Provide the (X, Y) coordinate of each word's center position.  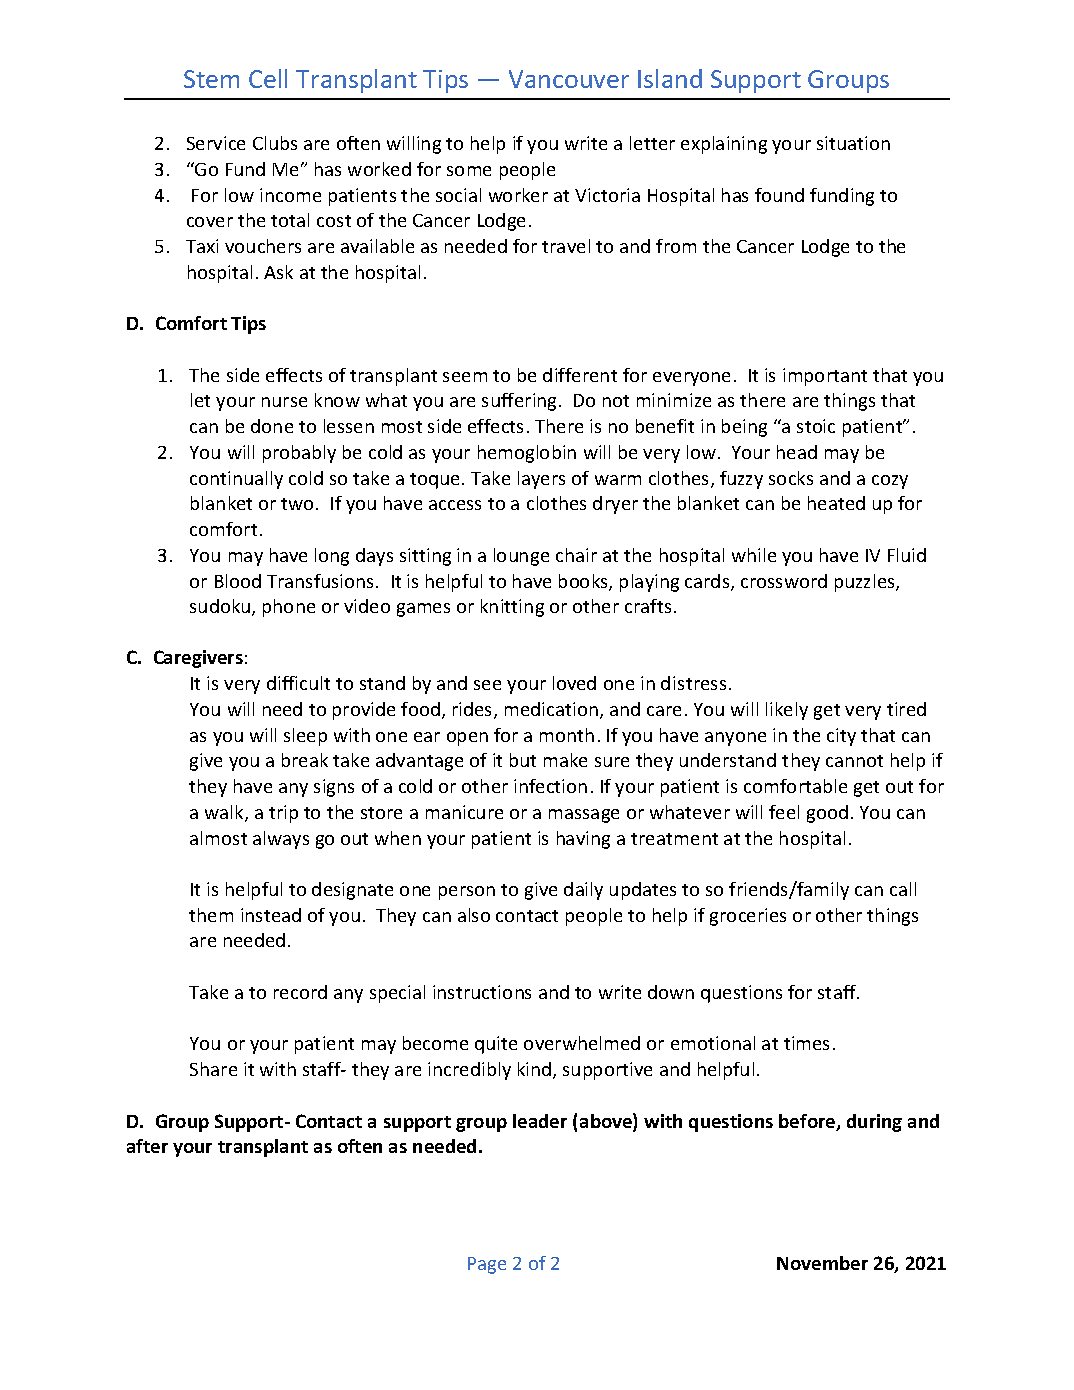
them (211, 915)
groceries (748, 917)
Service (216, 143)
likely (787, 711)
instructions (482, 992)
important (825, 377)
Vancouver (569, 79)
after (147, 1146)
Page (487, 1265)
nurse (284, 402)
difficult (298, 683)
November (822, 1263)
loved (574, 683)
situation (853, 143)
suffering (519, 402)
